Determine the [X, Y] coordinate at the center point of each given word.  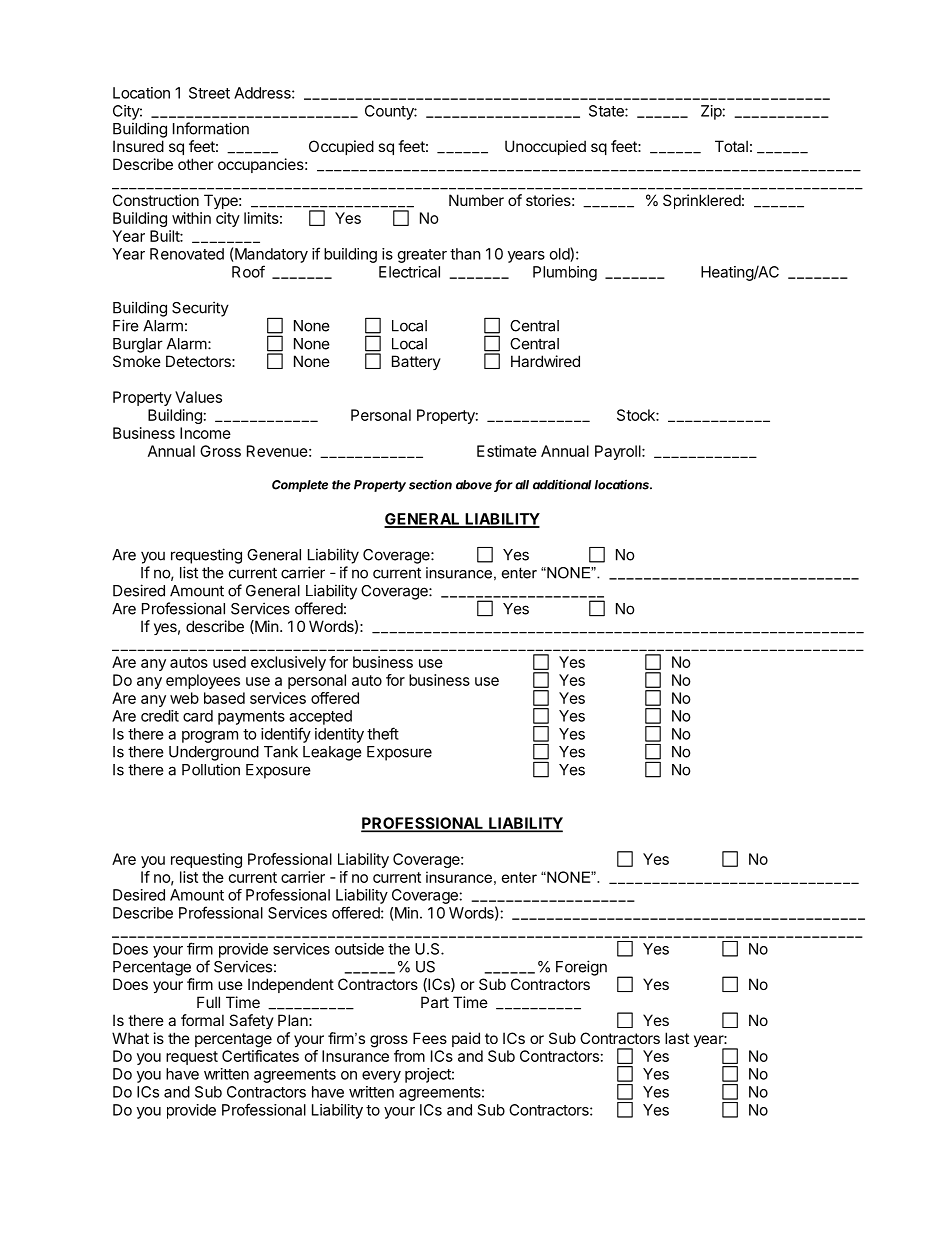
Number [476, 200]
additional [562, 484]
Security [200, 309]
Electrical [409, 272]
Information [211, 128]
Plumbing [565, 273]
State [607, 111]
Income [205, 433]
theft [383, 733]
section [430, 485]
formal [202, 1020]
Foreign [581, 968]
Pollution [211, 769]
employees [203, 681]
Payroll [618, 452]
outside [359, 949]
